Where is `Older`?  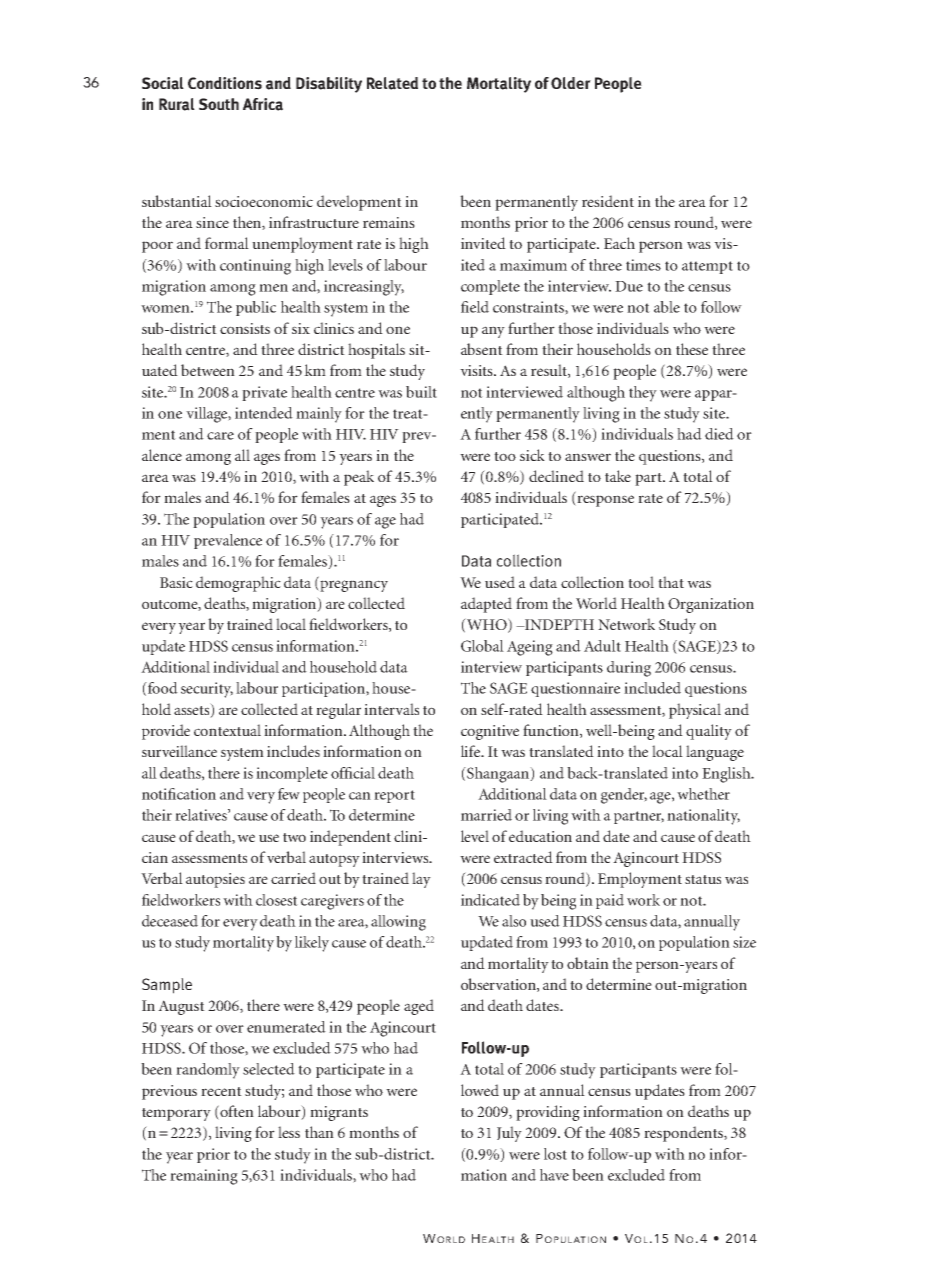 Older is located at coordinates (571, 83).
